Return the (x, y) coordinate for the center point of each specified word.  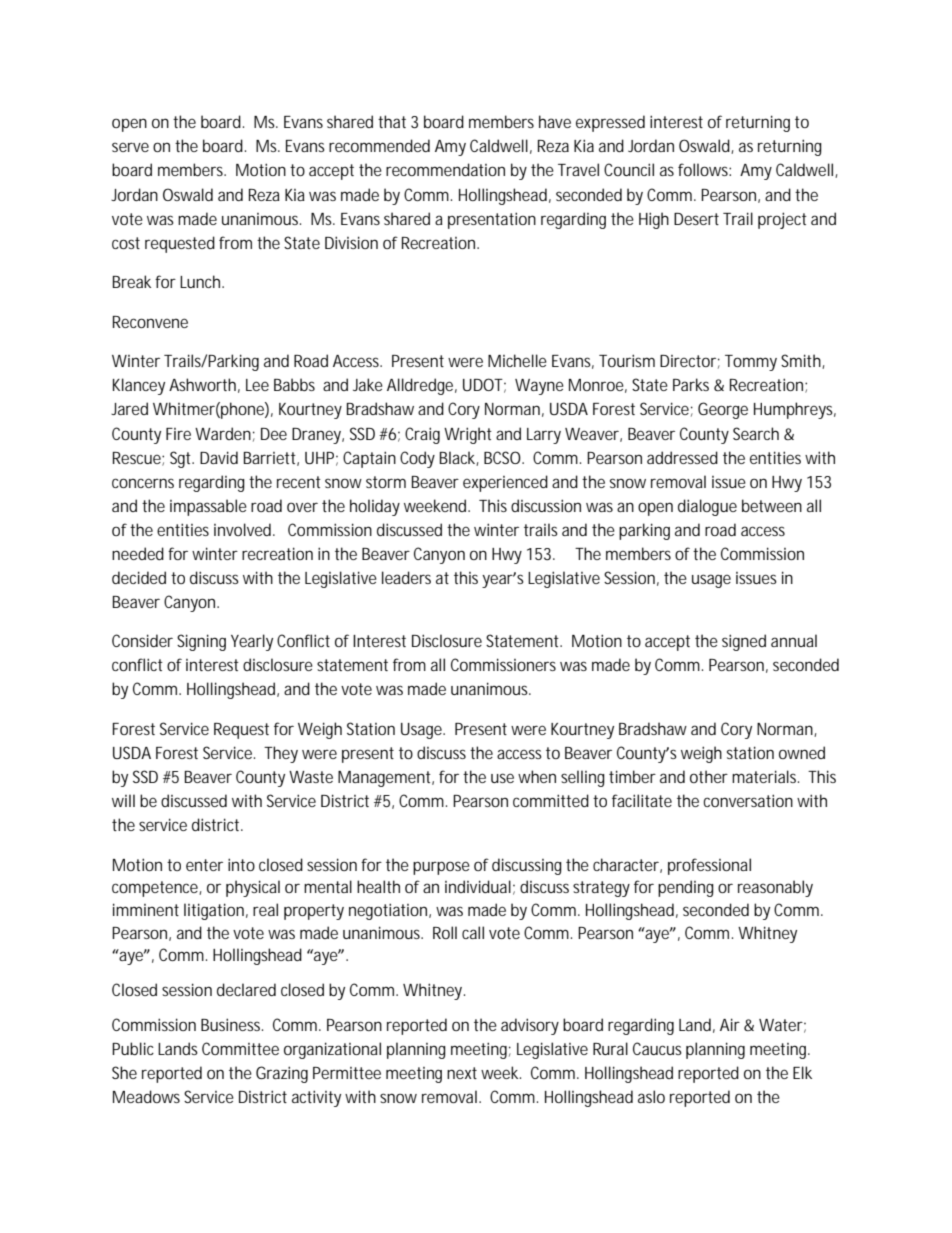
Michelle (517, 360)
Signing (201, 642)
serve (130, 147)
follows (704, 169)
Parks (691, 384)
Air (730, 1024)
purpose (441, 868)
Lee (257, 385)
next (462, 1073)
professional (709, 866)
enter (204, 865)
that (392, 121)
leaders (406, 577)
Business (232, 1024)
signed (744, 642)
